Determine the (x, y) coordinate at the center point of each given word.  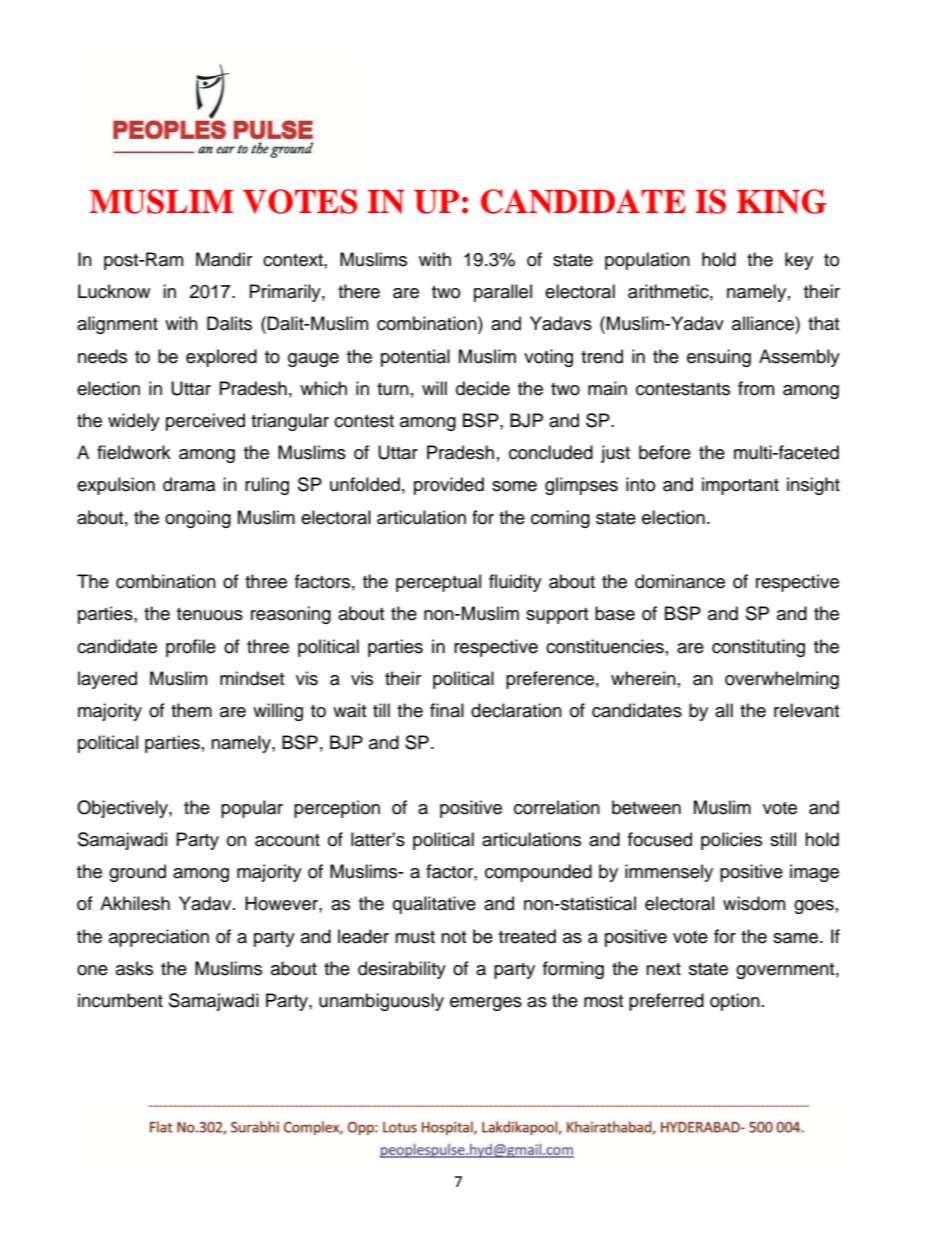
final (447, 710)
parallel (503, 293)
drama (189, 484)
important (740, 486)
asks (134, 968)
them (191, 710)
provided (449, 486)
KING (782, 201)
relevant (806, 710)
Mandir (224, 259)
